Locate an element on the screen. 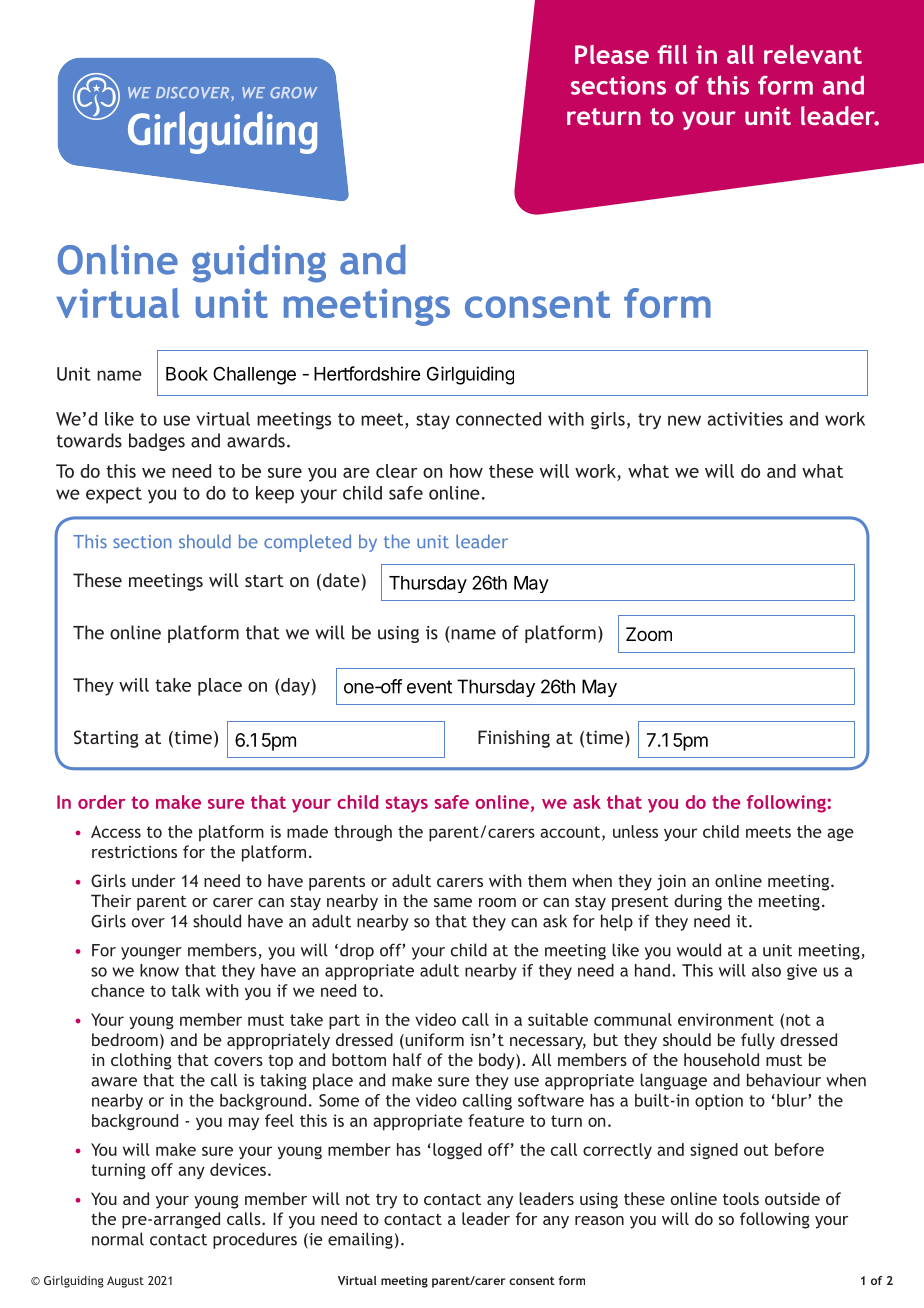 The width and height of the screenshot is (924, 1308). during is located at coordinates (698, 902).
